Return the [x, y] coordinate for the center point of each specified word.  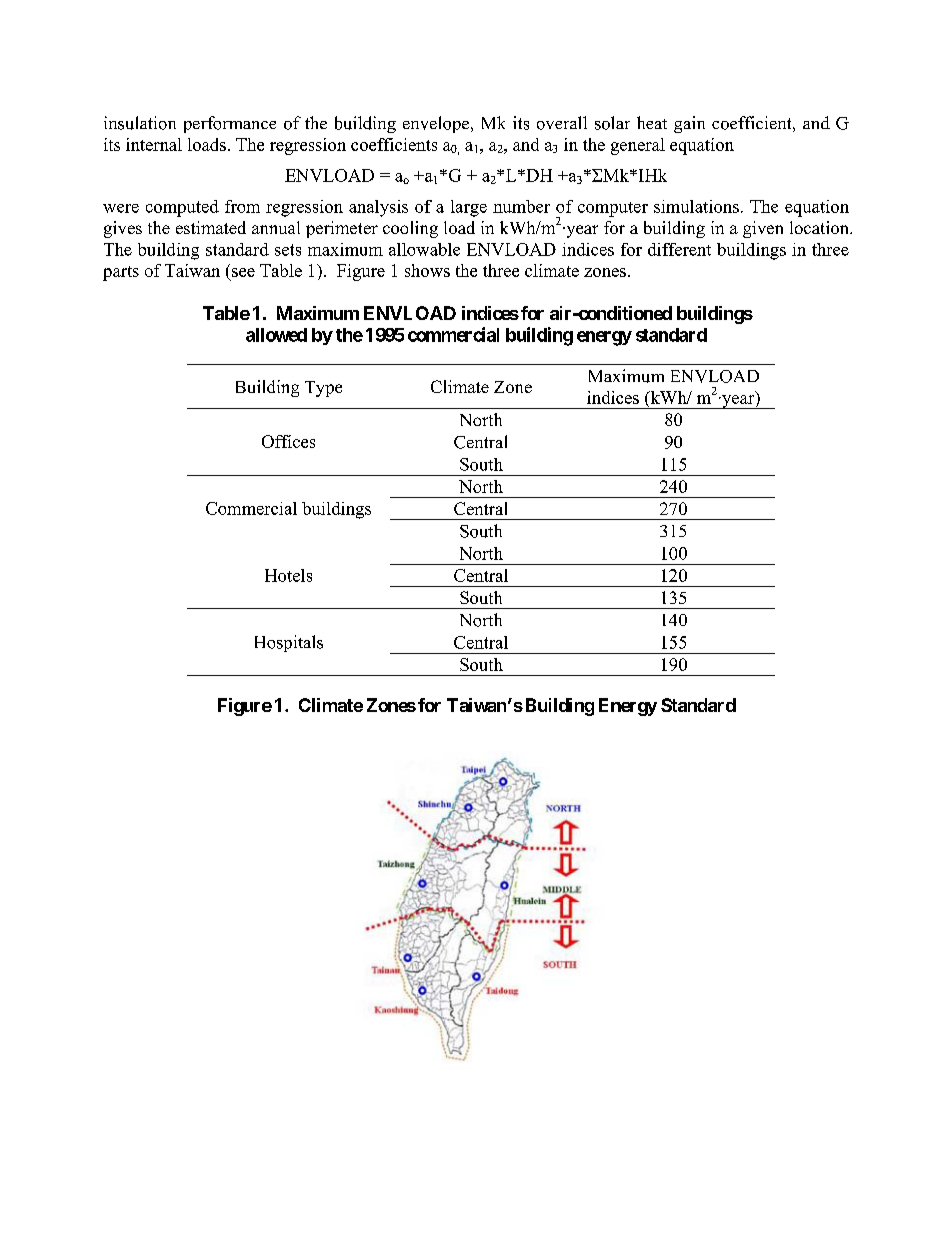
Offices [288, 441]
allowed [276, 335]
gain [689, 124]
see [243, 272]
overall [562, 123]
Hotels [288, 575]
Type [323, 389]
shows [427, 270]
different [679, 249]
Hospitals [289, 643]
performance [230, 124]
